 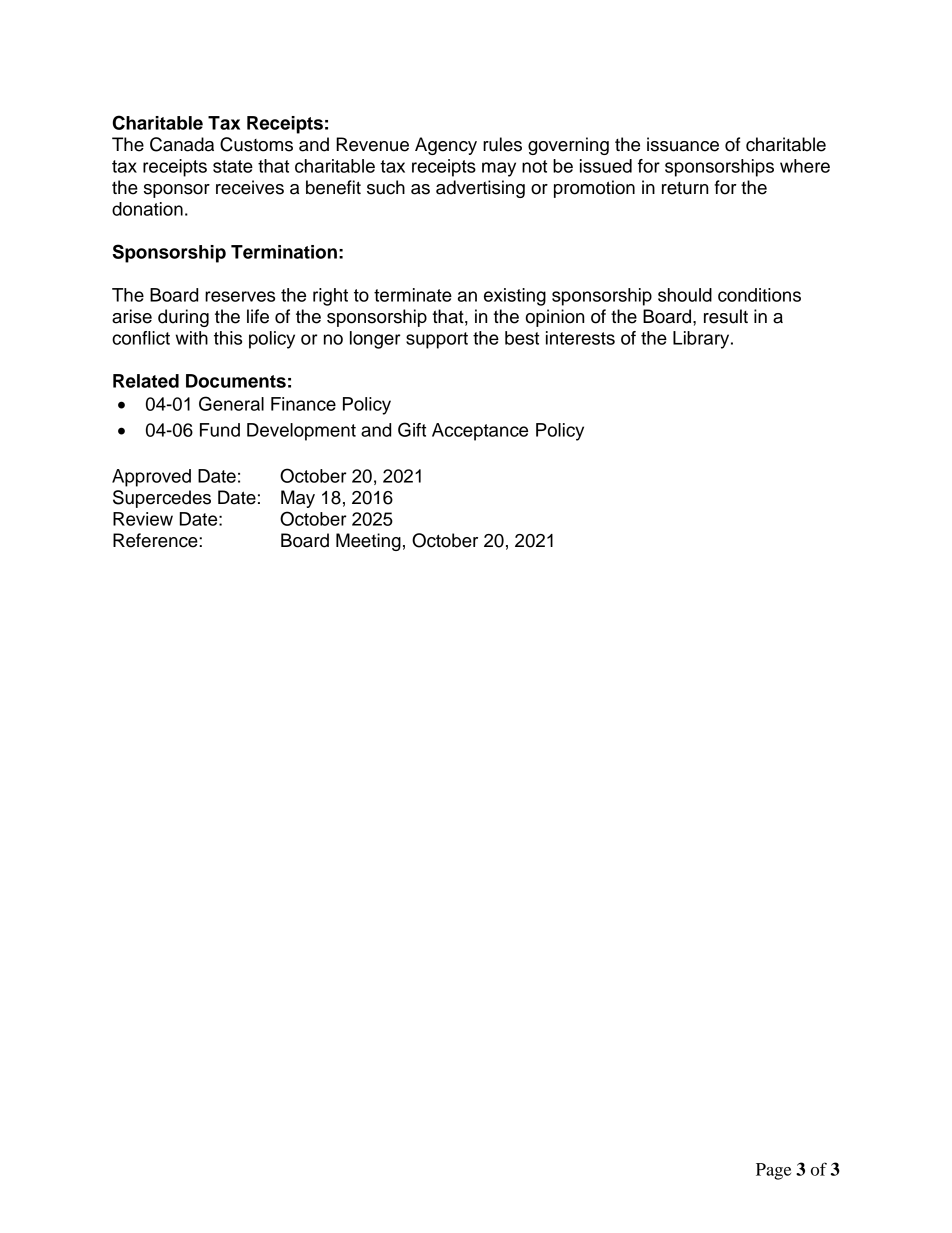 I want to click on Approved, so click(x=151, y=478).
